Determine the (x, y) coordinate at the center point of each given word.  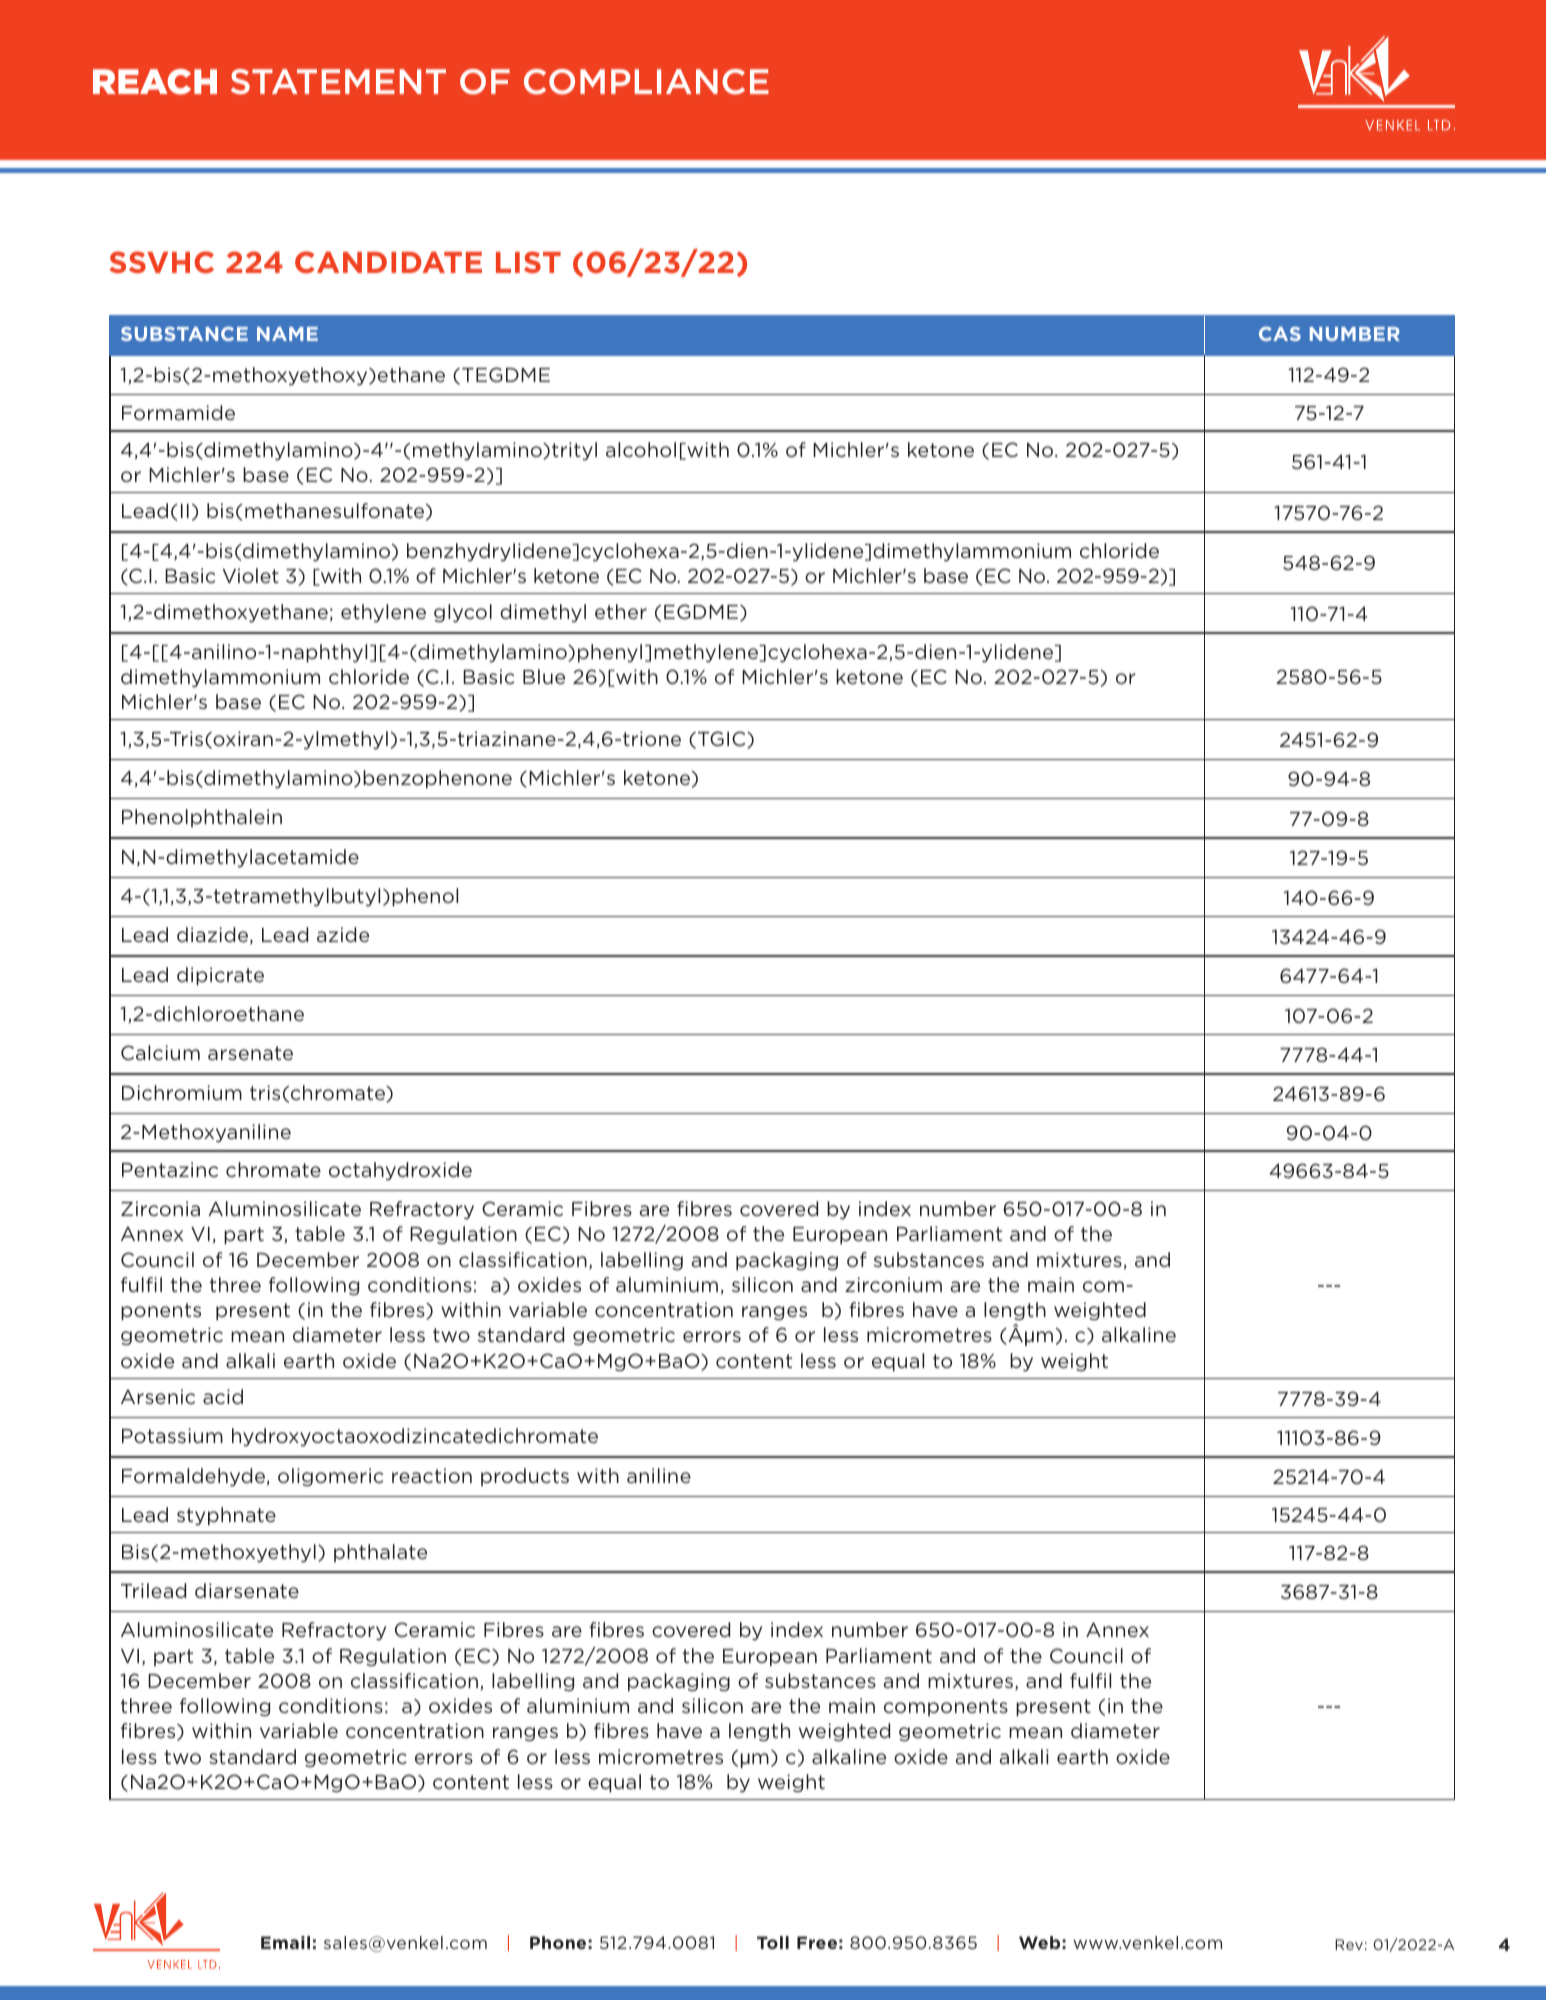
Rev (1349, 1944)
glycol (463, 613)
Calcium (160, 1052)
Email (285, 1942)
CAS (1280, 334)
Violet (251, 575)
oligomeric (330, 1477)
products (525, 1477)
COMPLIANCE (646, 82)
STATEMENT (338, 81)
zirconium (893, 1284)
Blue (544, 676)
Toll (773, 1942)
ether (621, 611)
